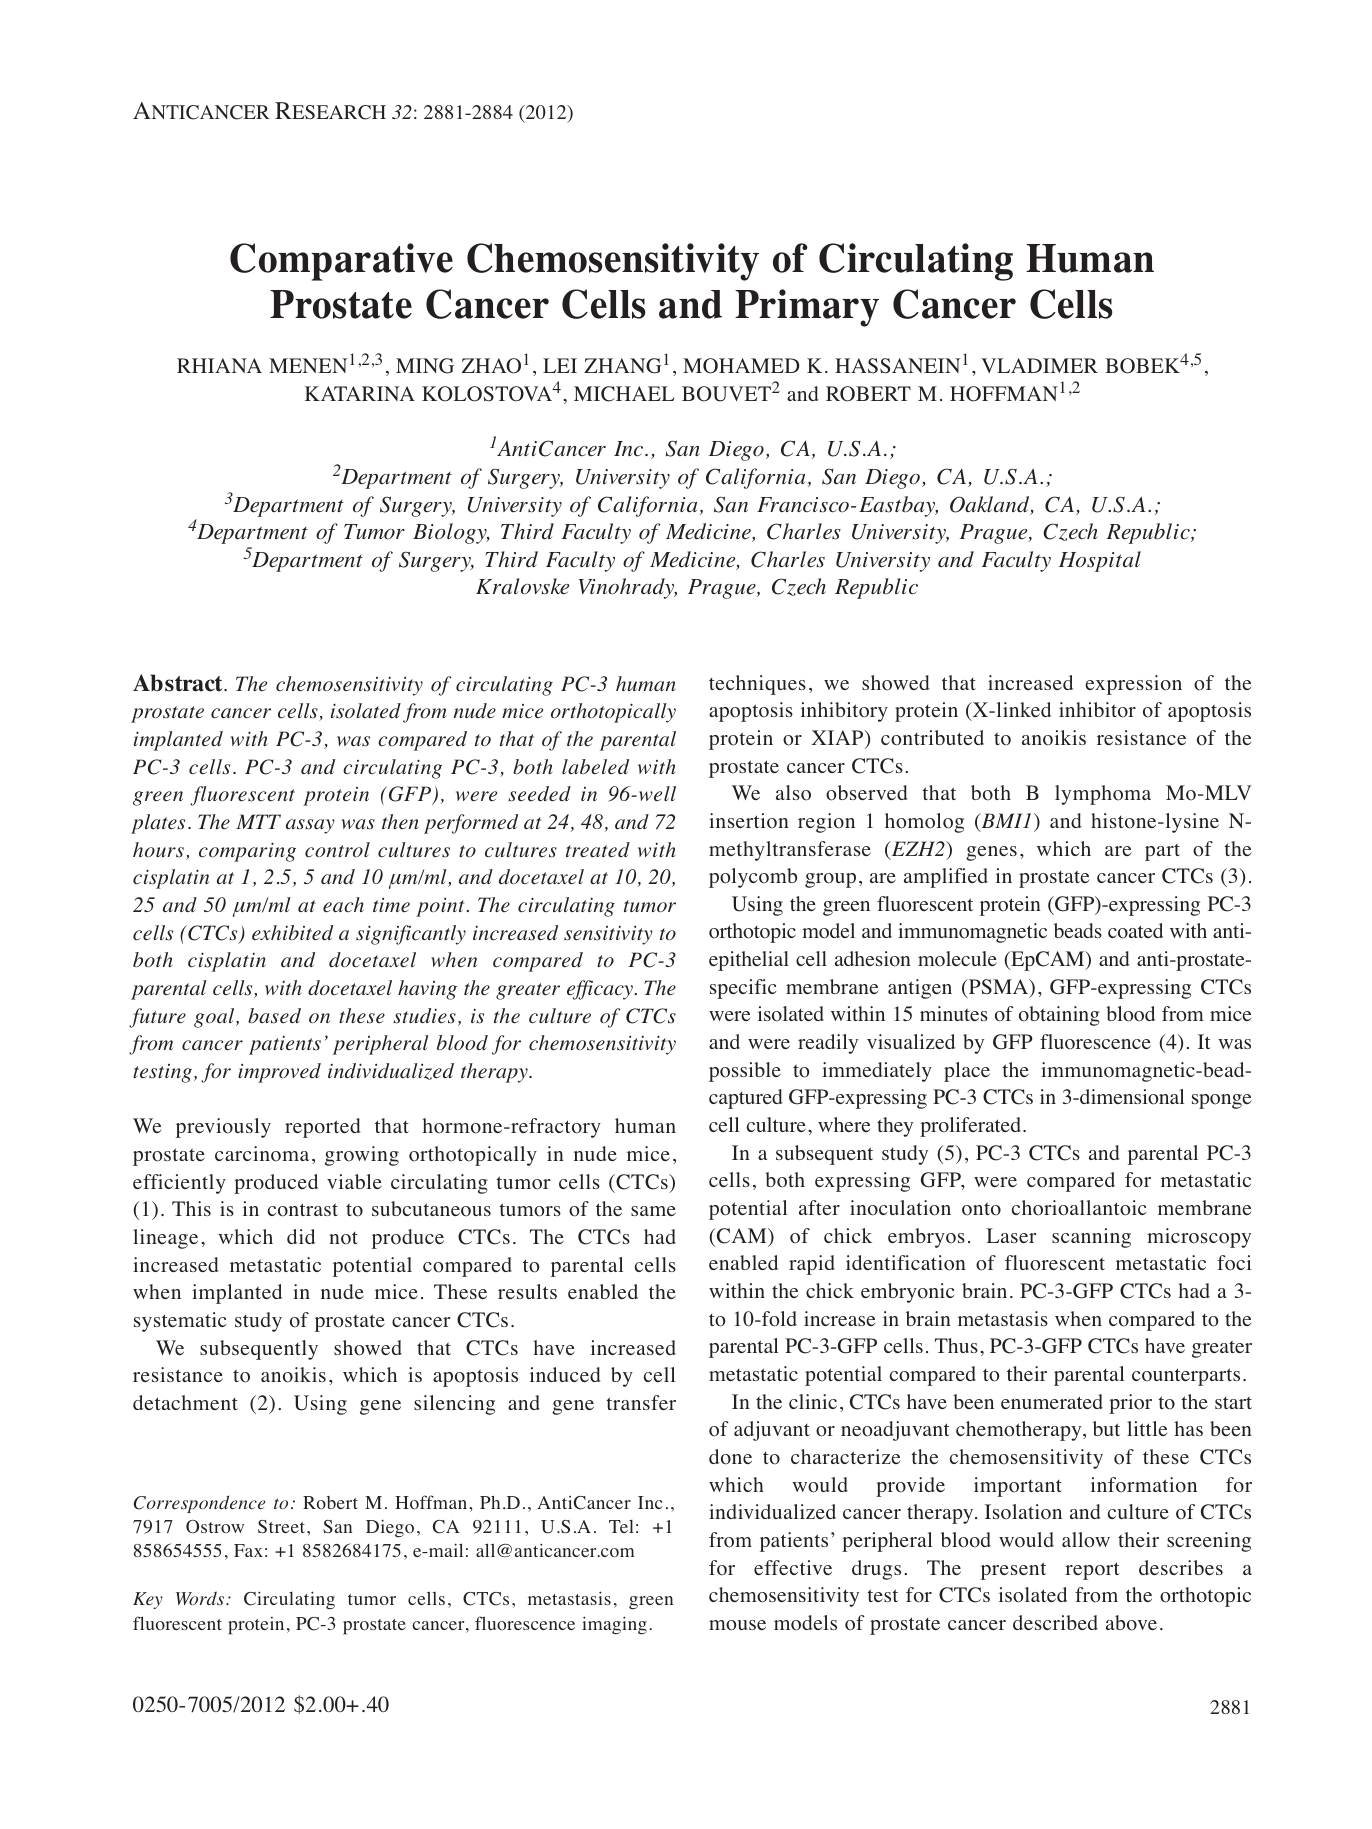  I want to click on Comparative, so click(341, 262).
